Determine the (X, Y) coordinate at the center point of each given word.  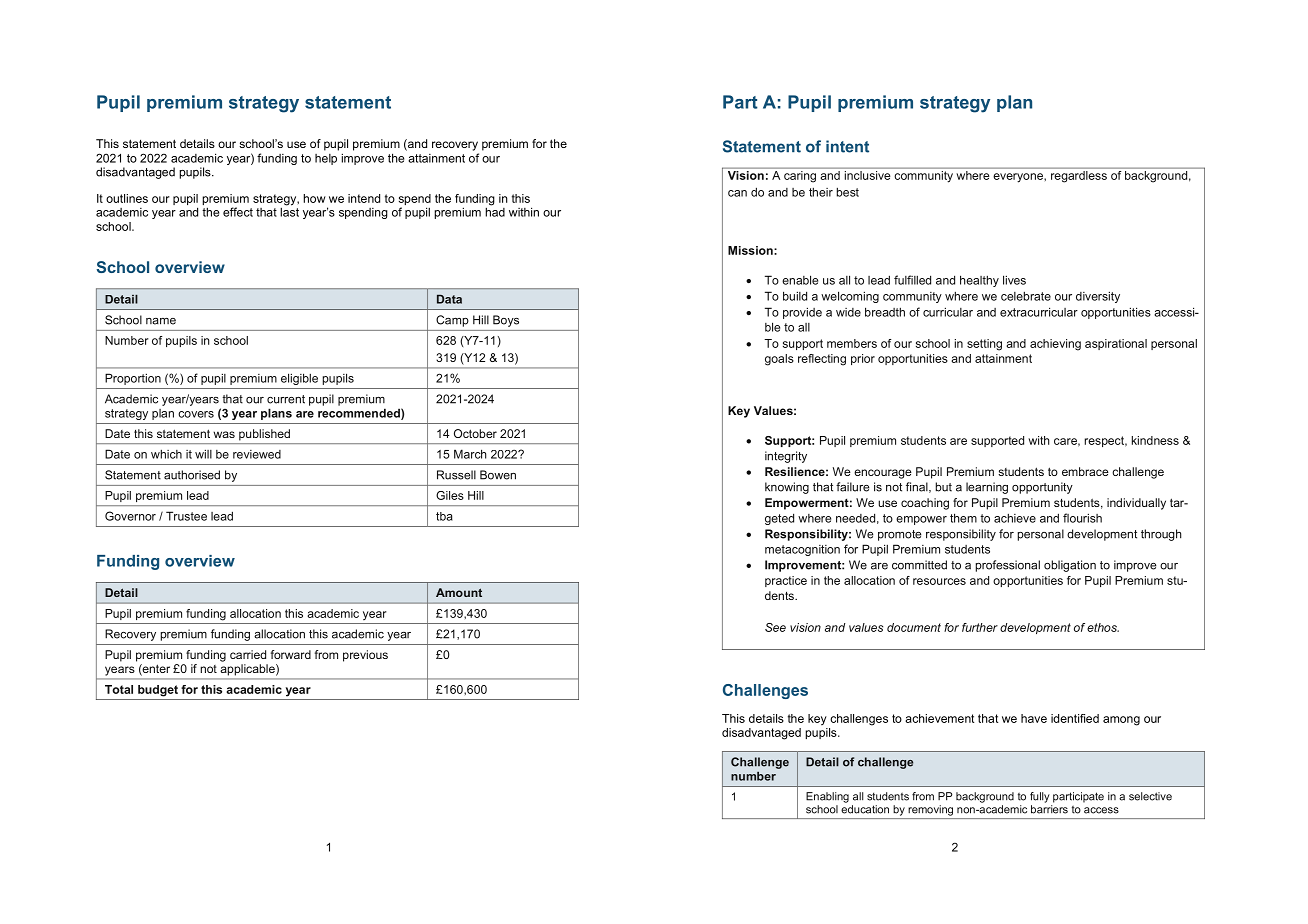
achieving (1055, 345)
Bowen (498, 475)
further (980, 627)
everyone (1019, 178)
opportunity (1042, 488)
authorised (192, 475)
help (326, 159)
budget (158, 691)
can (737, 193)
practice (786, 581)
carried (248, 654)
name (161, 321)
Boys (506, 321)
